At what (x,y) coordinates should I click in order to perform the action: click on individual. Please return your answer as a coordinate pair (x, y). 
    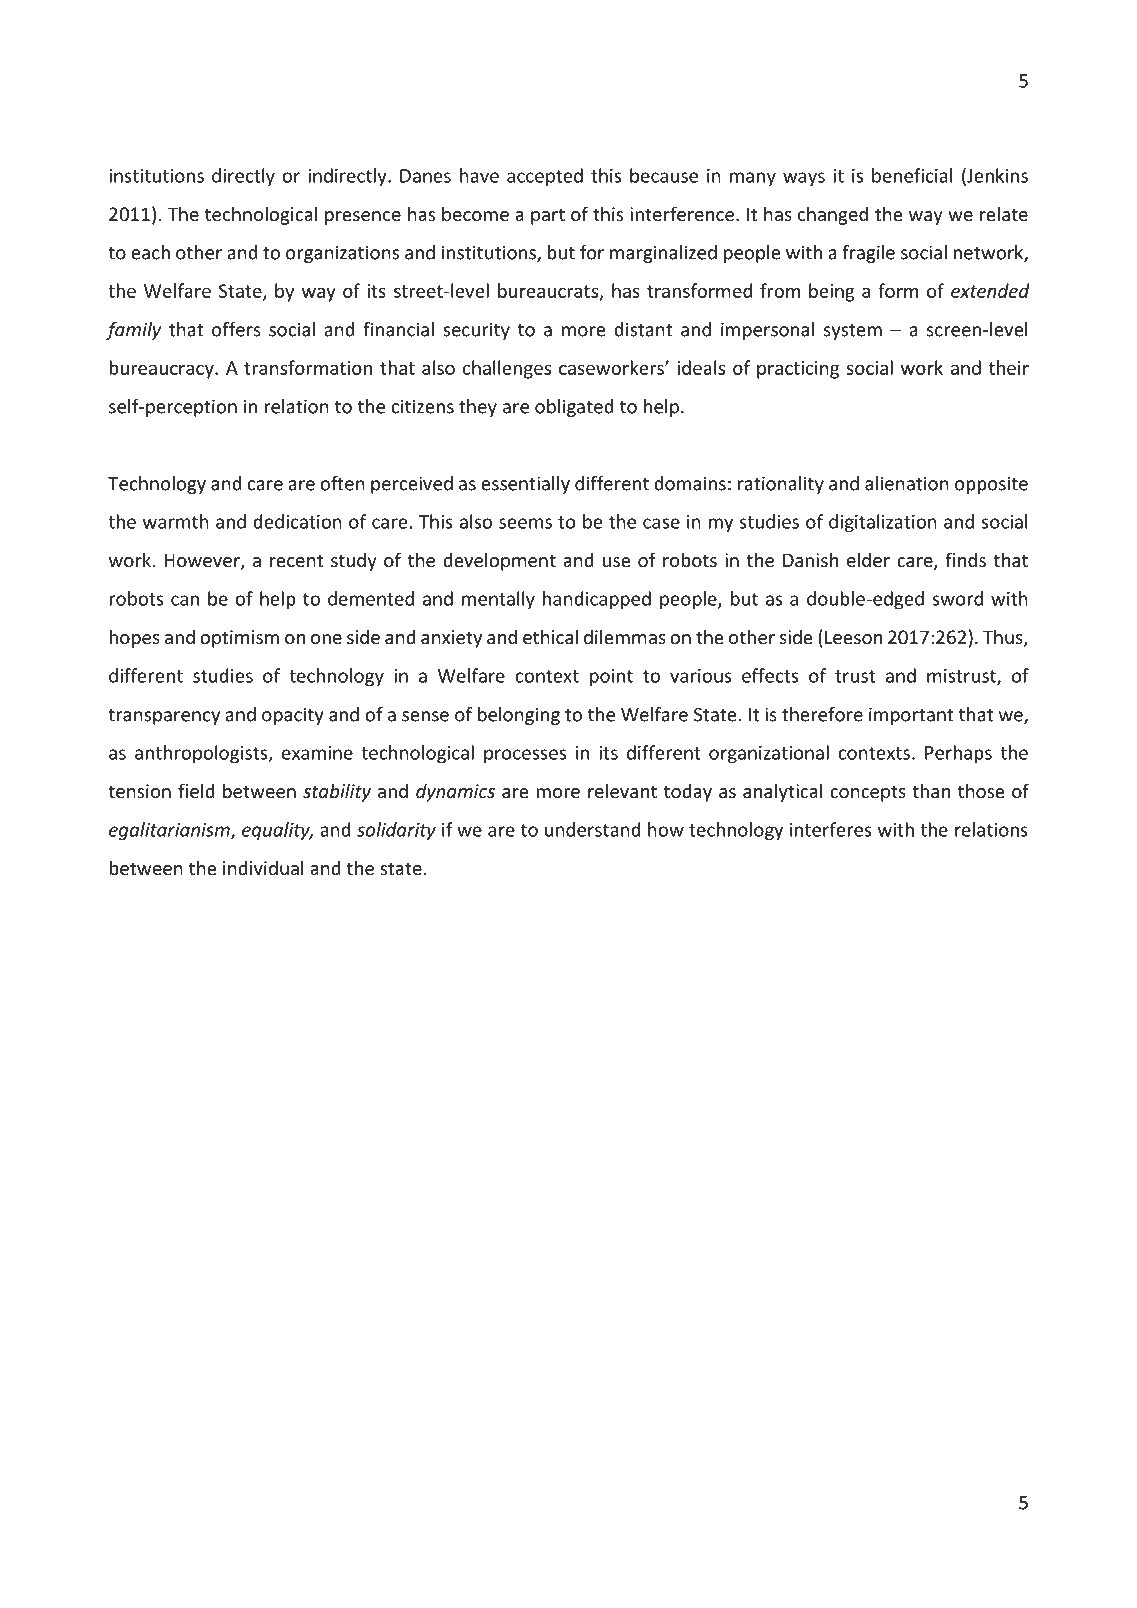
    Looking at the image, I should click on (263, 867).
